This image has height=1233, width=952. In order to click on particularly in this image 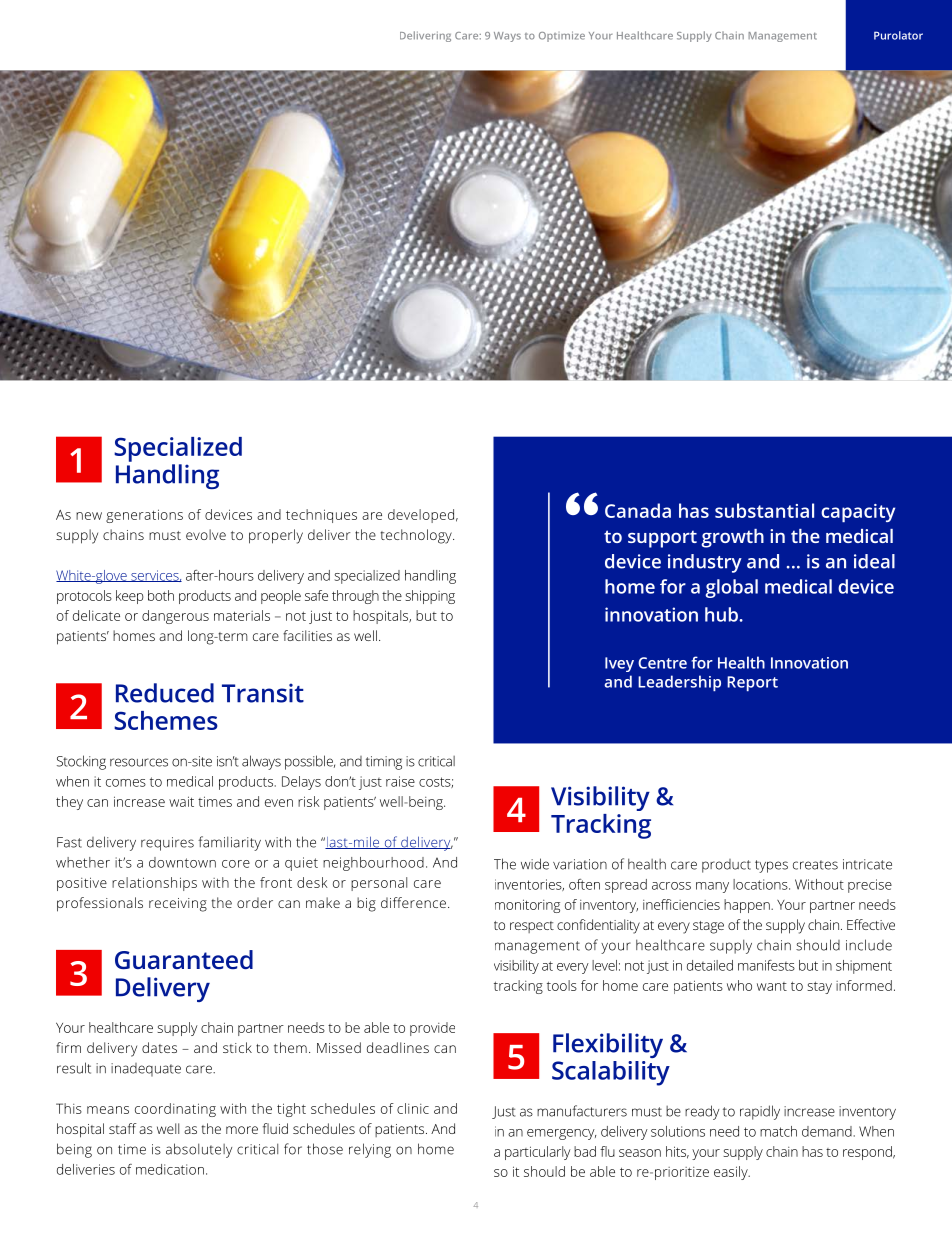, I will do `click(538, 1153)`.
